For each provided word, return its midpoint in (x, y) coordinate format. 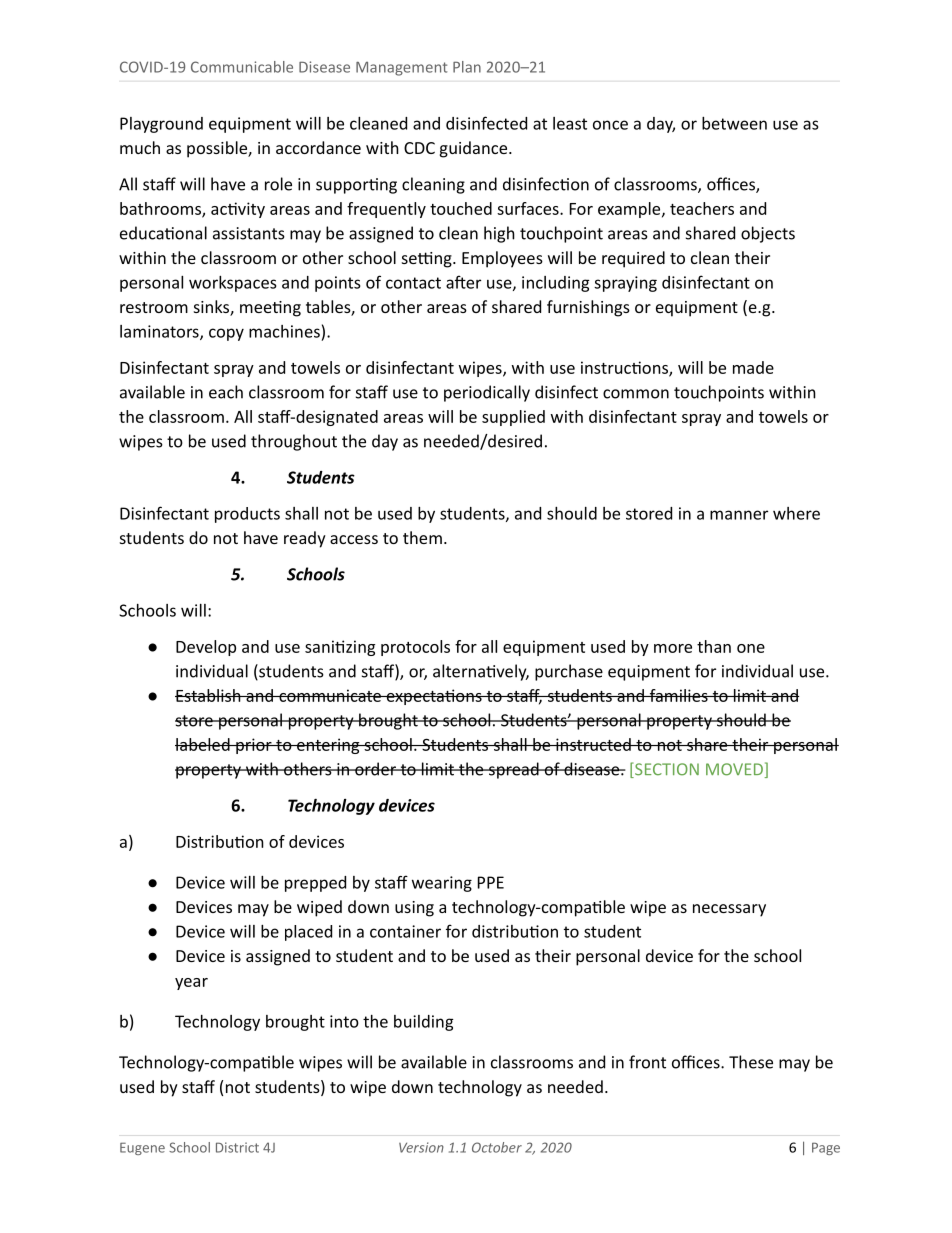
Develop (206, 648)
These (751, 1062)
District (237, 1147)
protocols (415, 648)
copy (226, 334)
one (751, 648)
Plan (467, 67)
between (734, 123)
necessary (729, 910)
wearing (442, 884)
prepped (315, 884)
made (753, 367)
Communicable (242, 67)
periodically (487, 393)
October (497, 1147)
